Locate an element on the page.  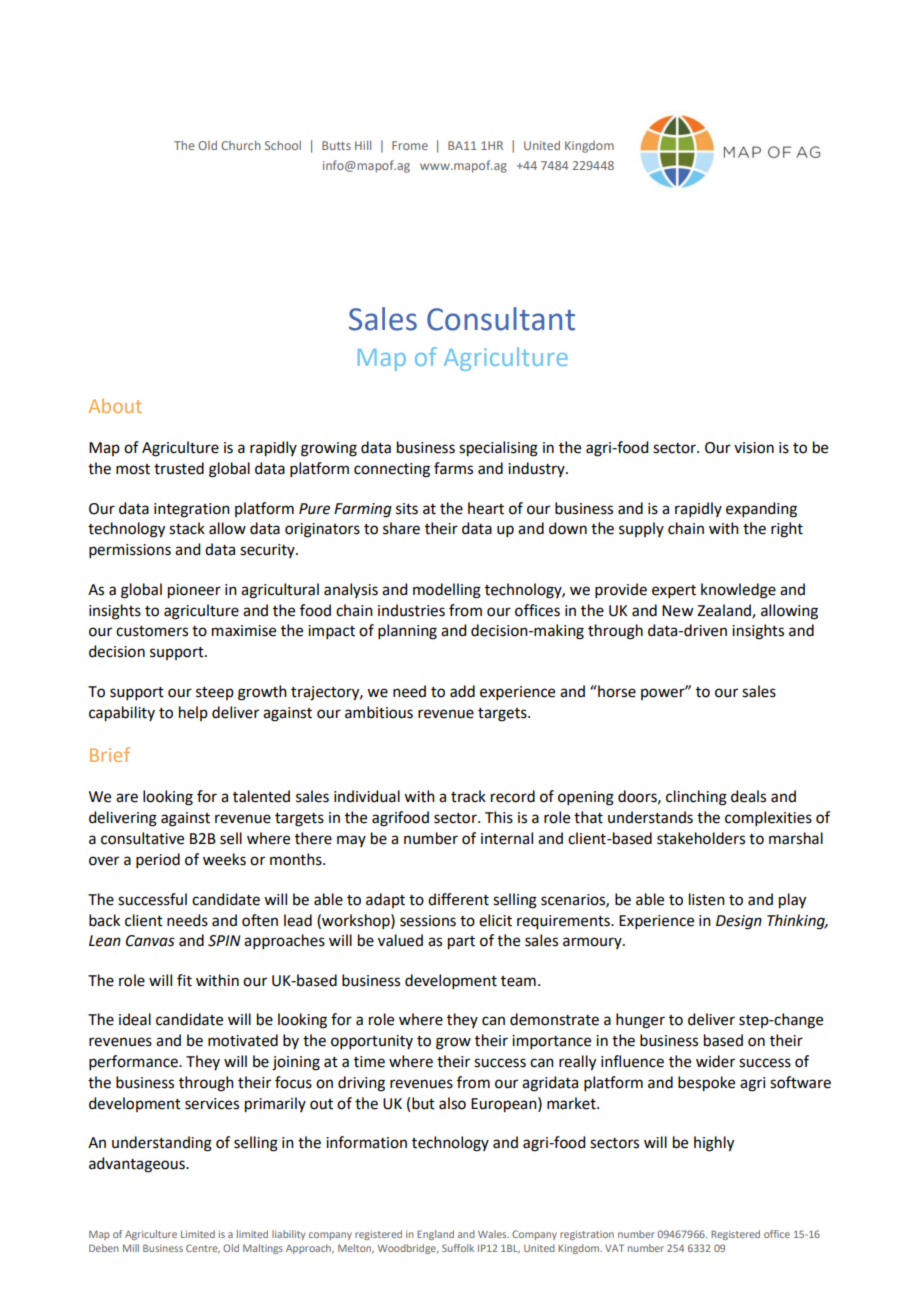
vision is located at coordinates (754, 448).
